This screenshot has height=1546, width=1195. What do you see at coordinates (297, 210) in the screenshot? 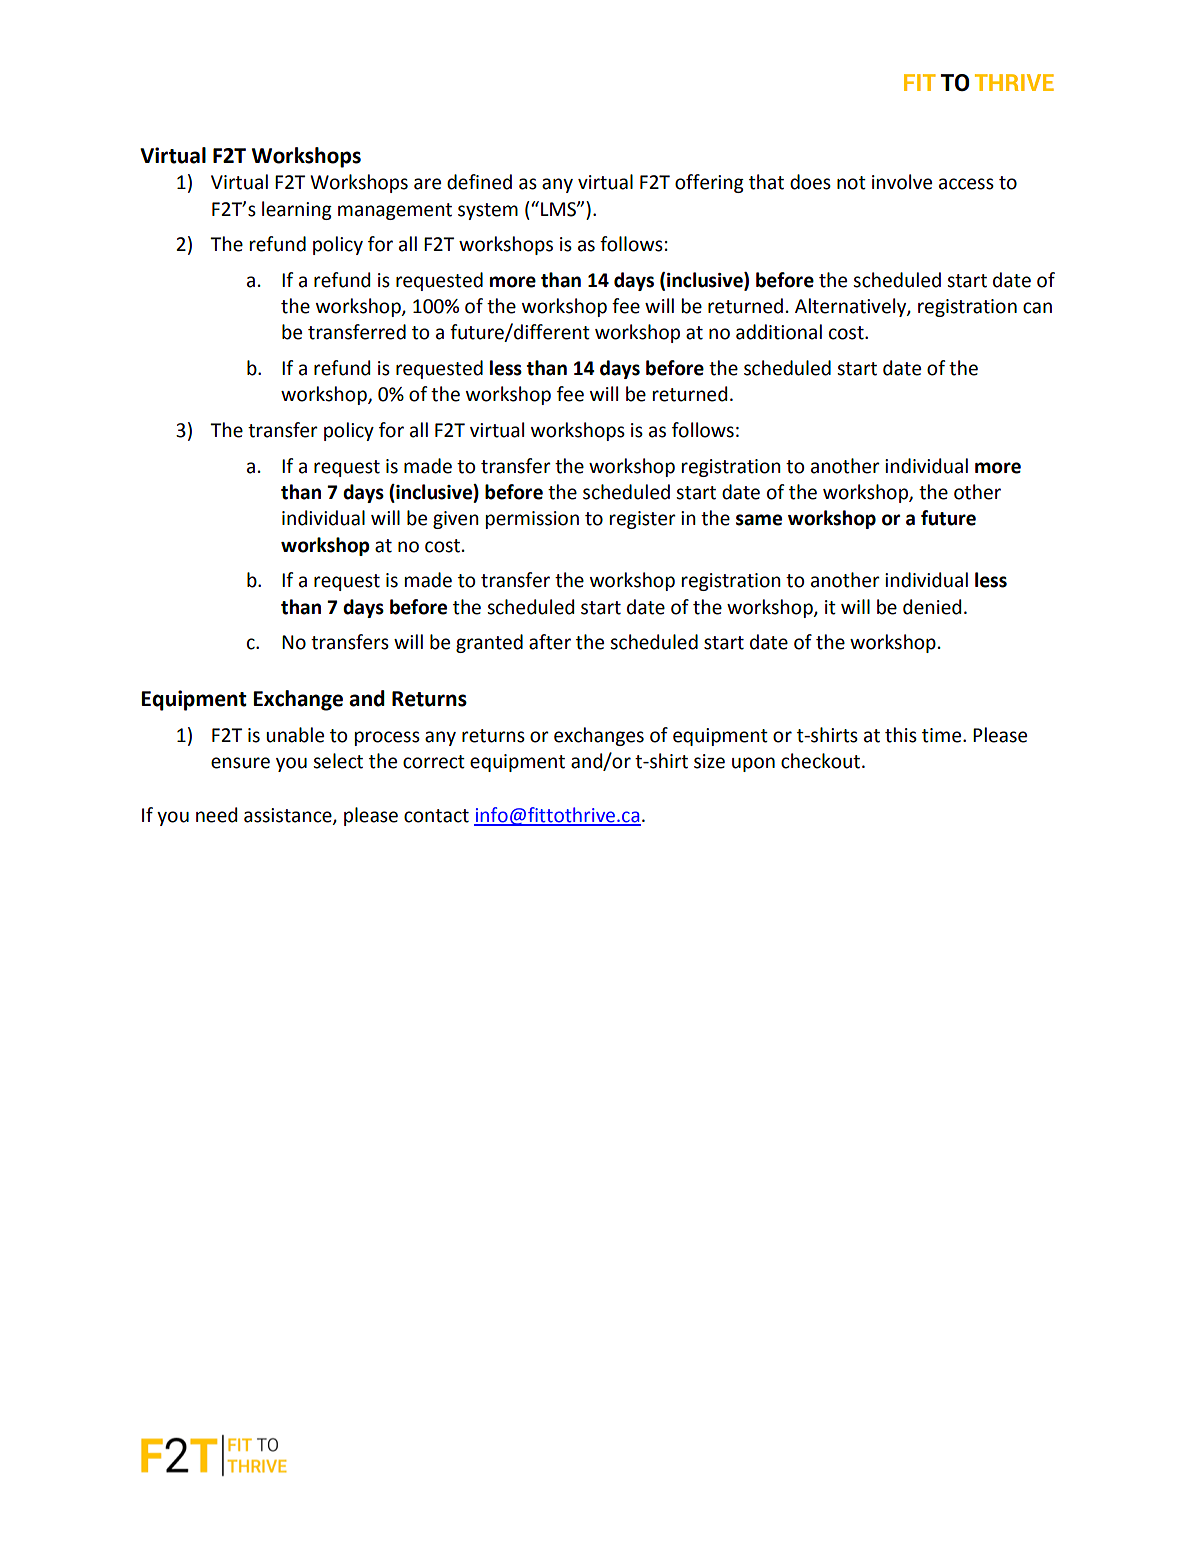
I see `learning` at bounding box center [297, 210].
